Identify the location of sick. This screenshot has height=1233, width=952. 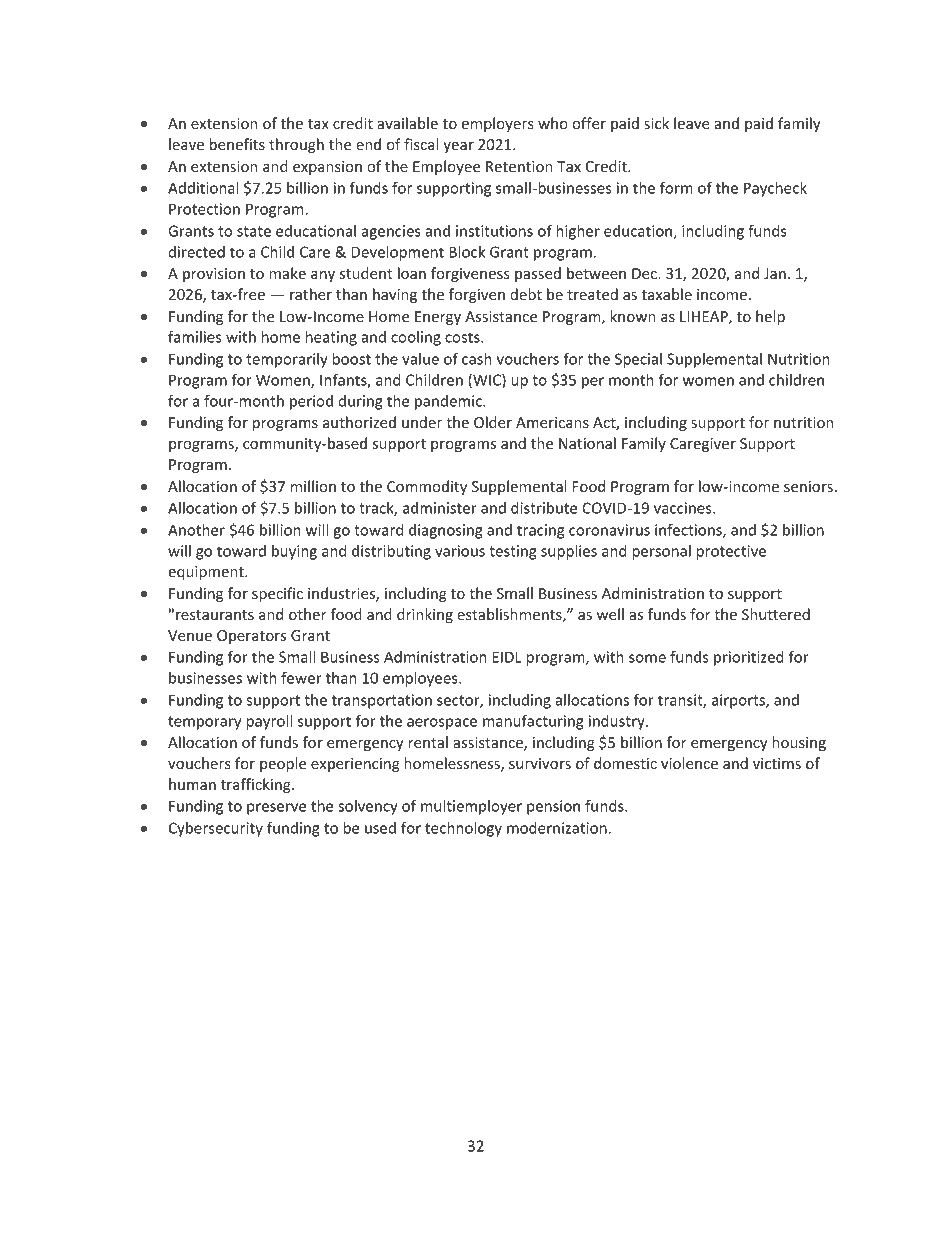
(656, 123).
